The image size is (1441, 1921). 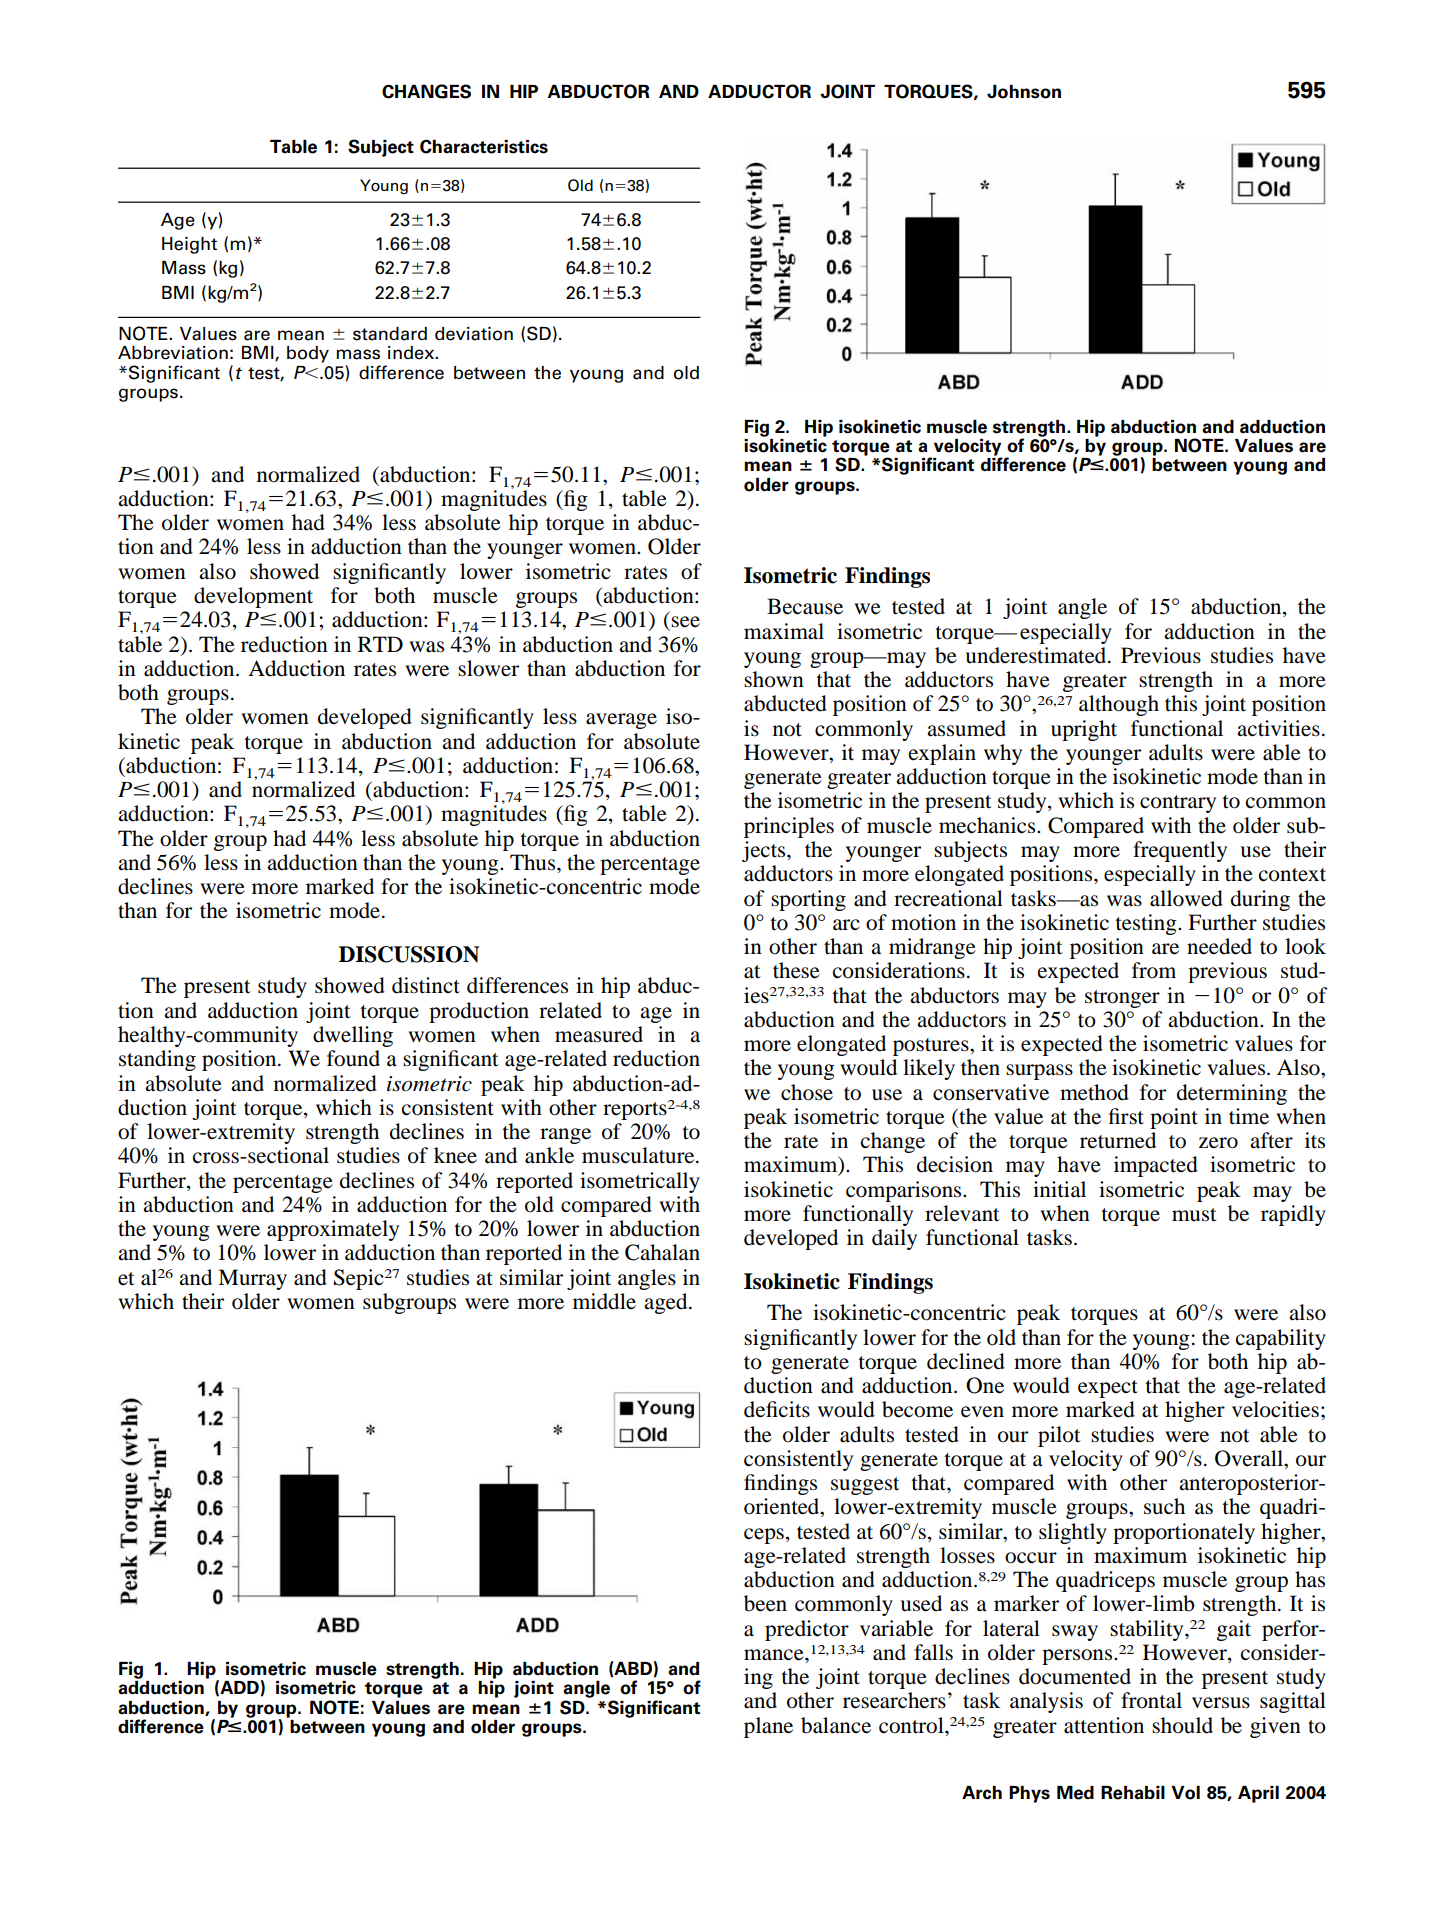 What do you see at coordinates (1119, 705) in the page?
I see `although` at bounding box center [1119, 705].
